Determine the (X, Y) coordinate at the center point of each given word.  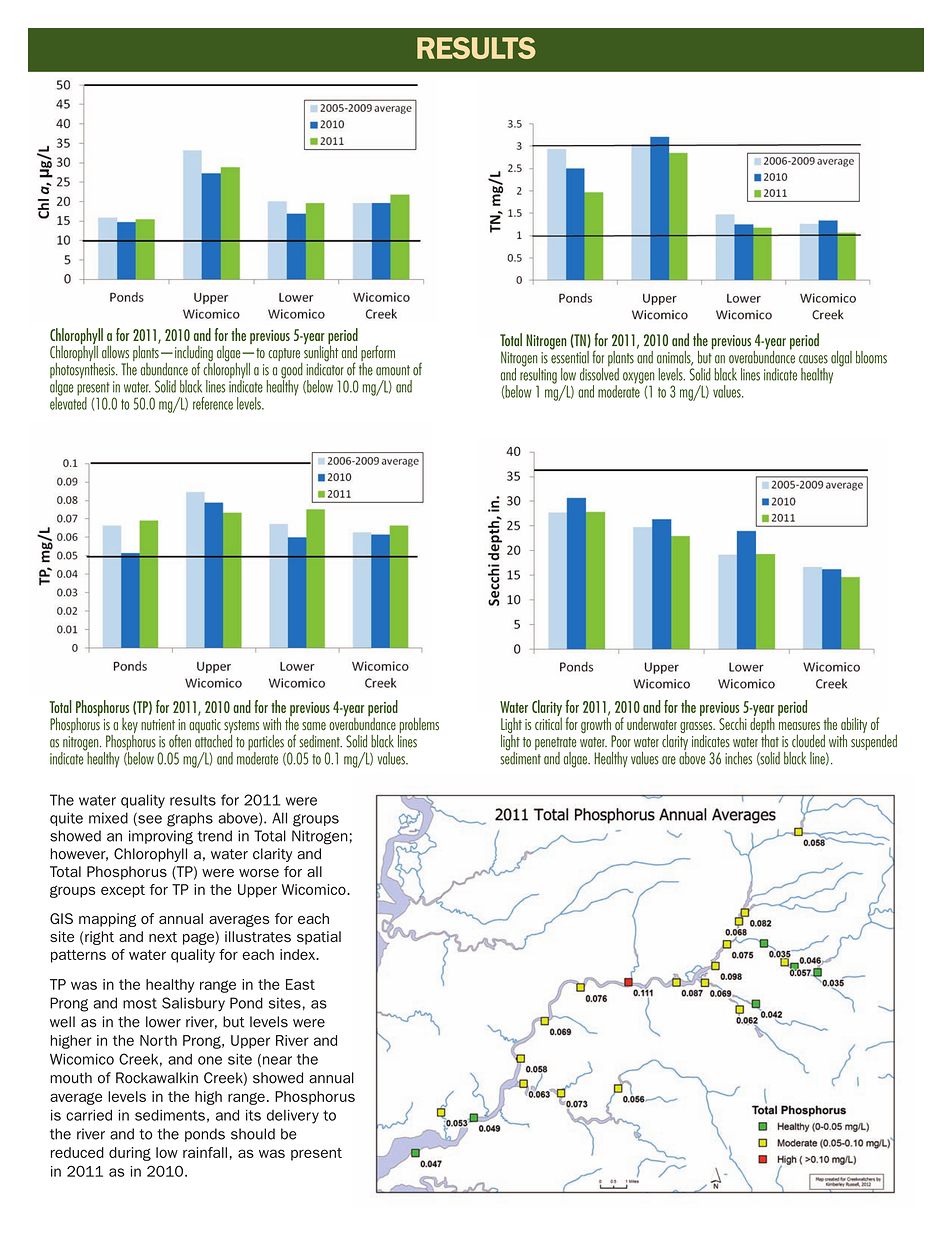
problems (418, 726)
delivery (293, 1117)
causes (813, 359)
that (770, 740)
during (130, 1154)
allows (115, 352)
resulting (538, 375)
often (180, 741)
